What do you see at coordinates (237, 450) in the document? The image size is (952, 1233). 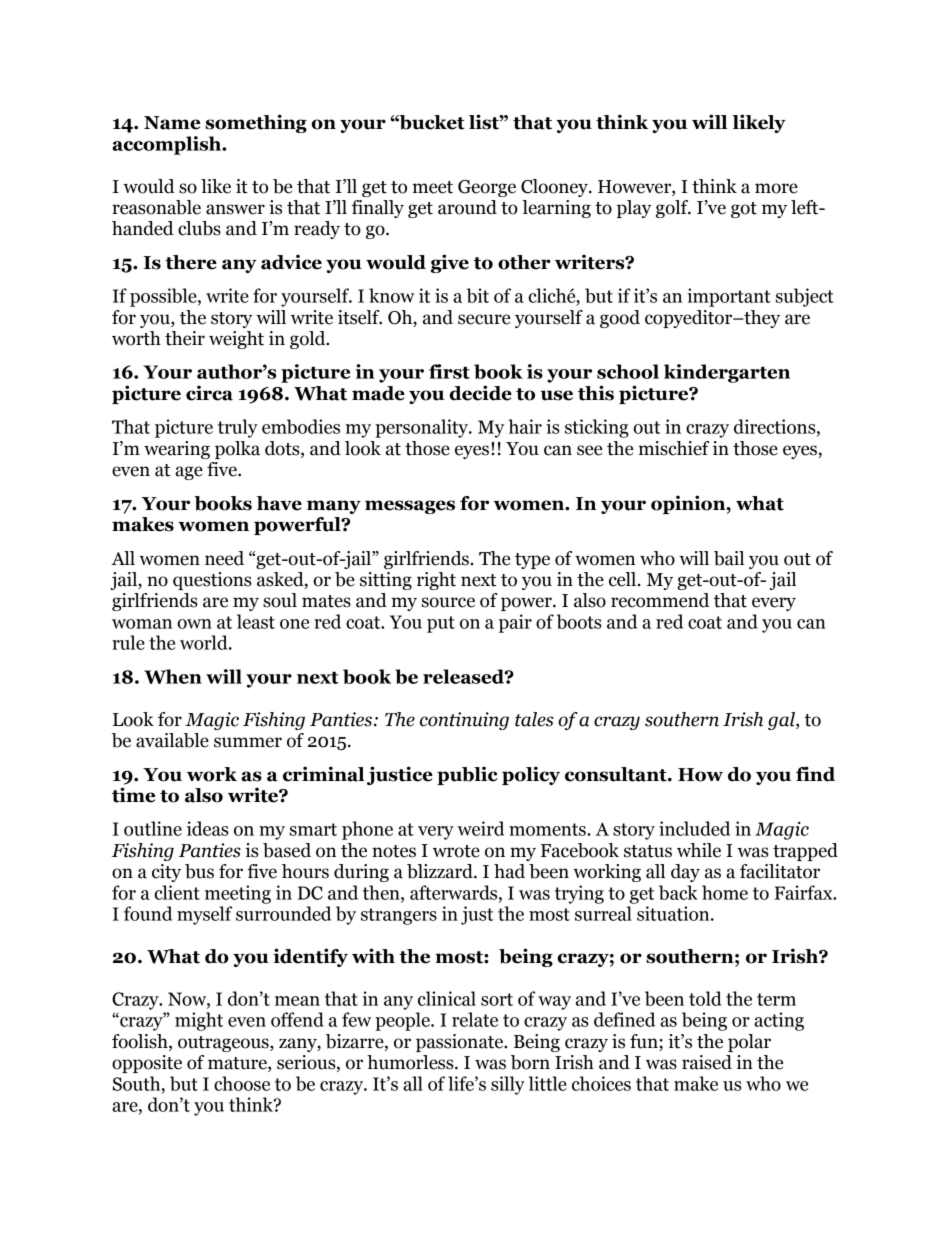 I see `polka` at bounding box center [237, 450].
